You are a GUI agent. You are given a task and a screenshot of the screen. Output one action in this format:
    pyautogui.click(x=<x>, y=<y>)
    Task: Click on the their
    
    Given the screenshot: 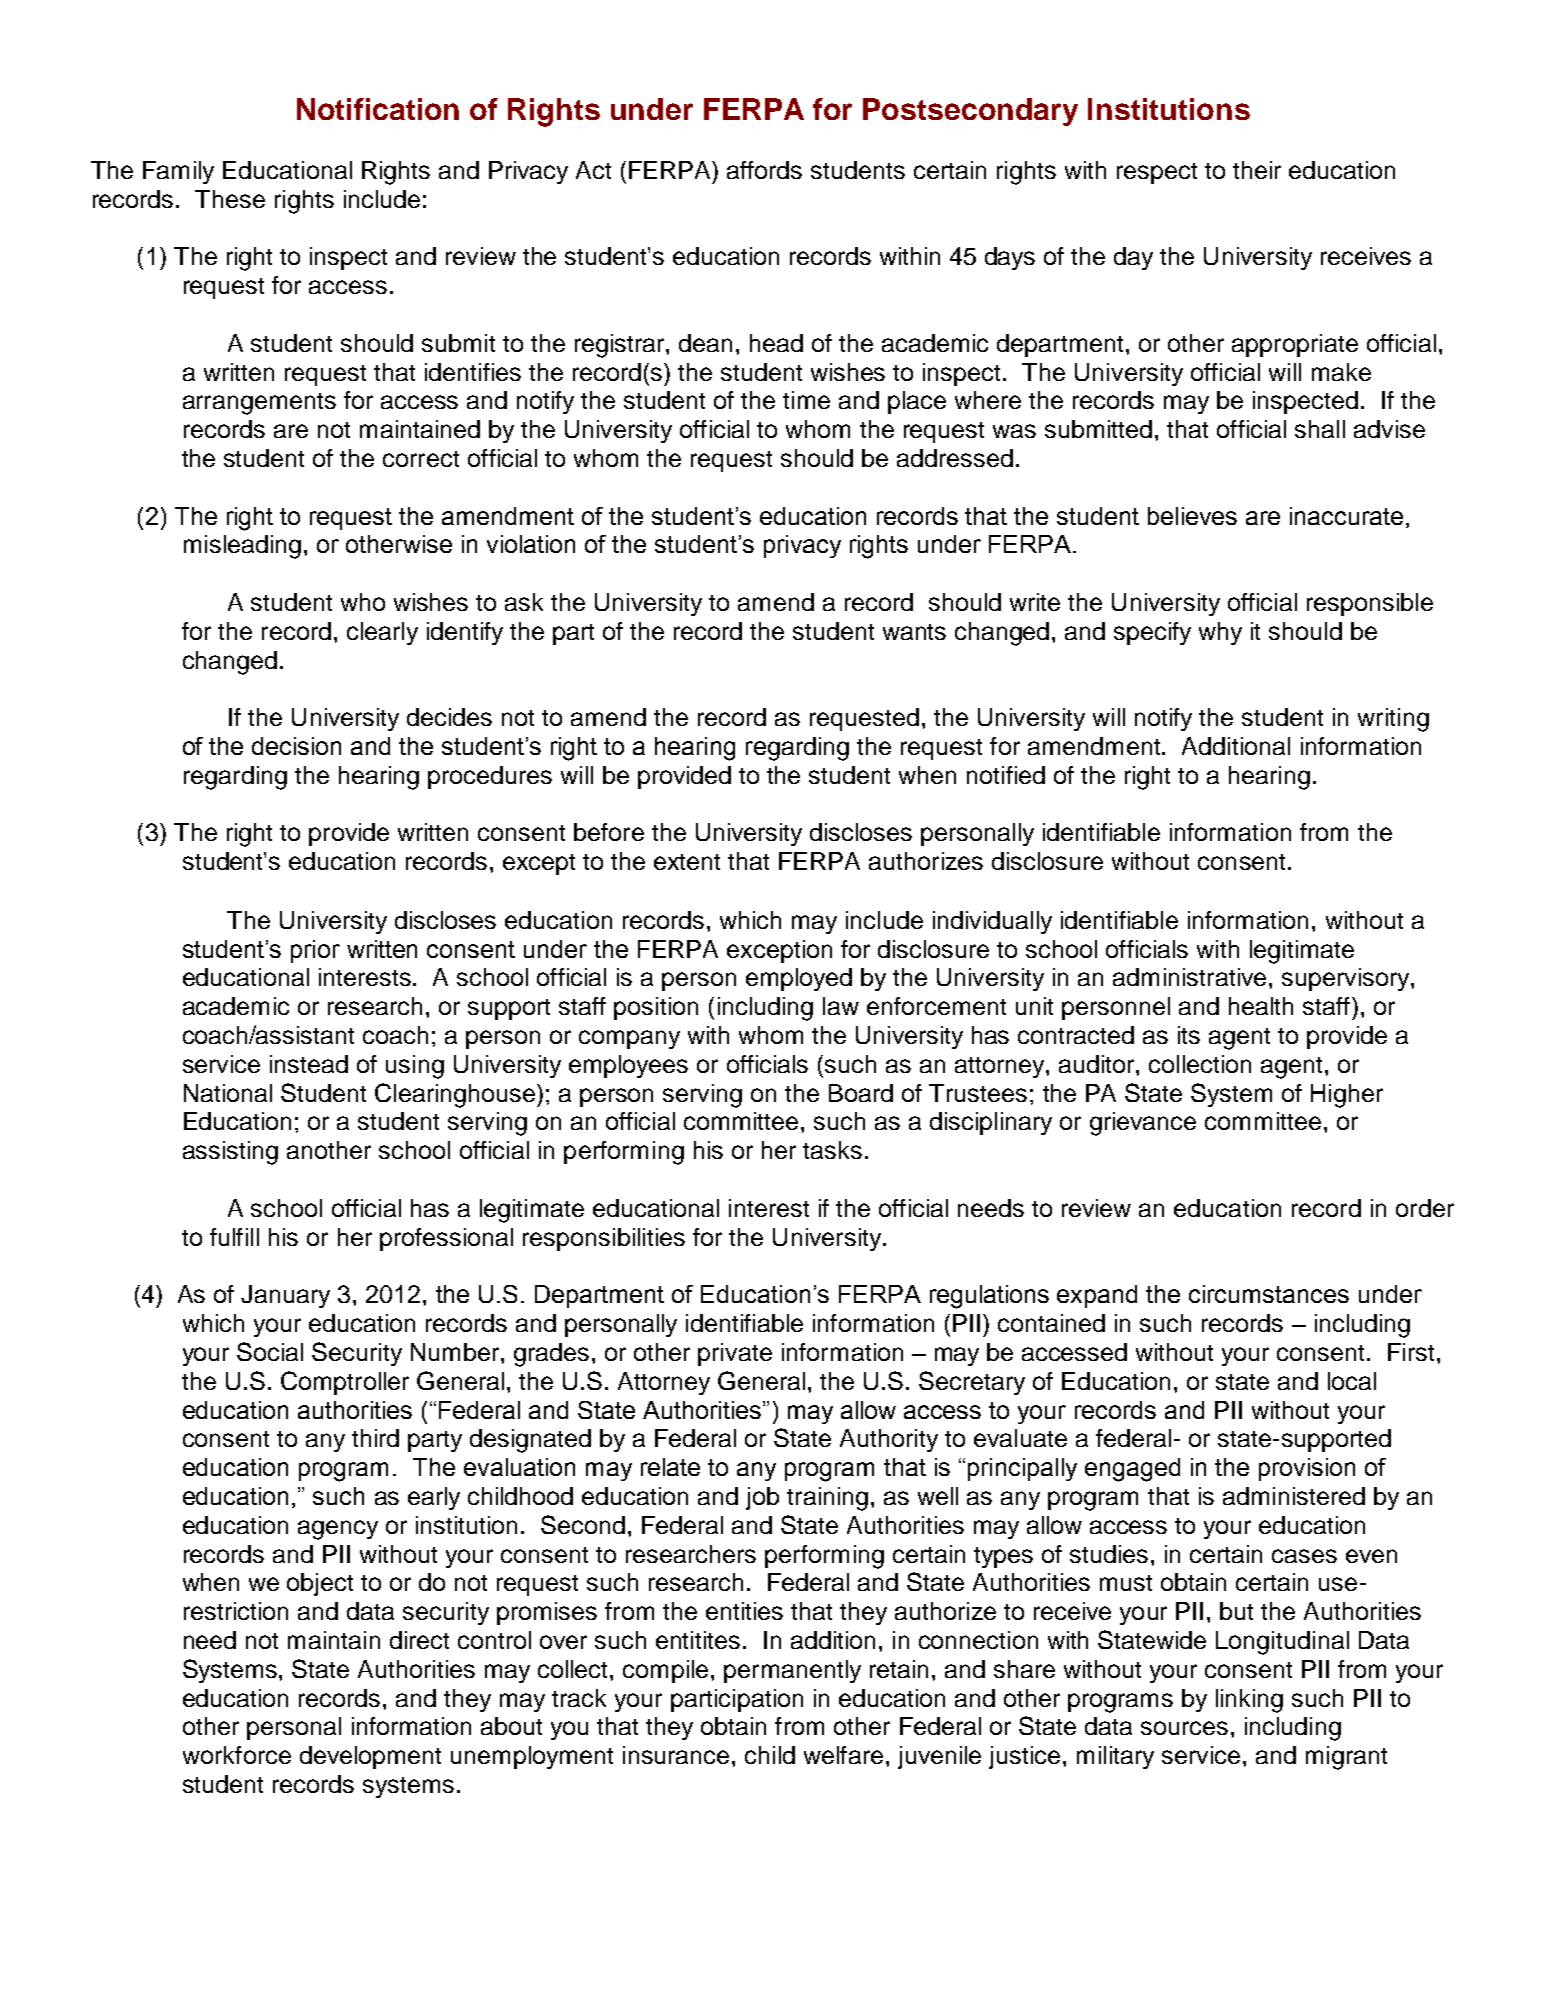 What is the action you would take?
    pyautogui.click(x=1257, y=170)
